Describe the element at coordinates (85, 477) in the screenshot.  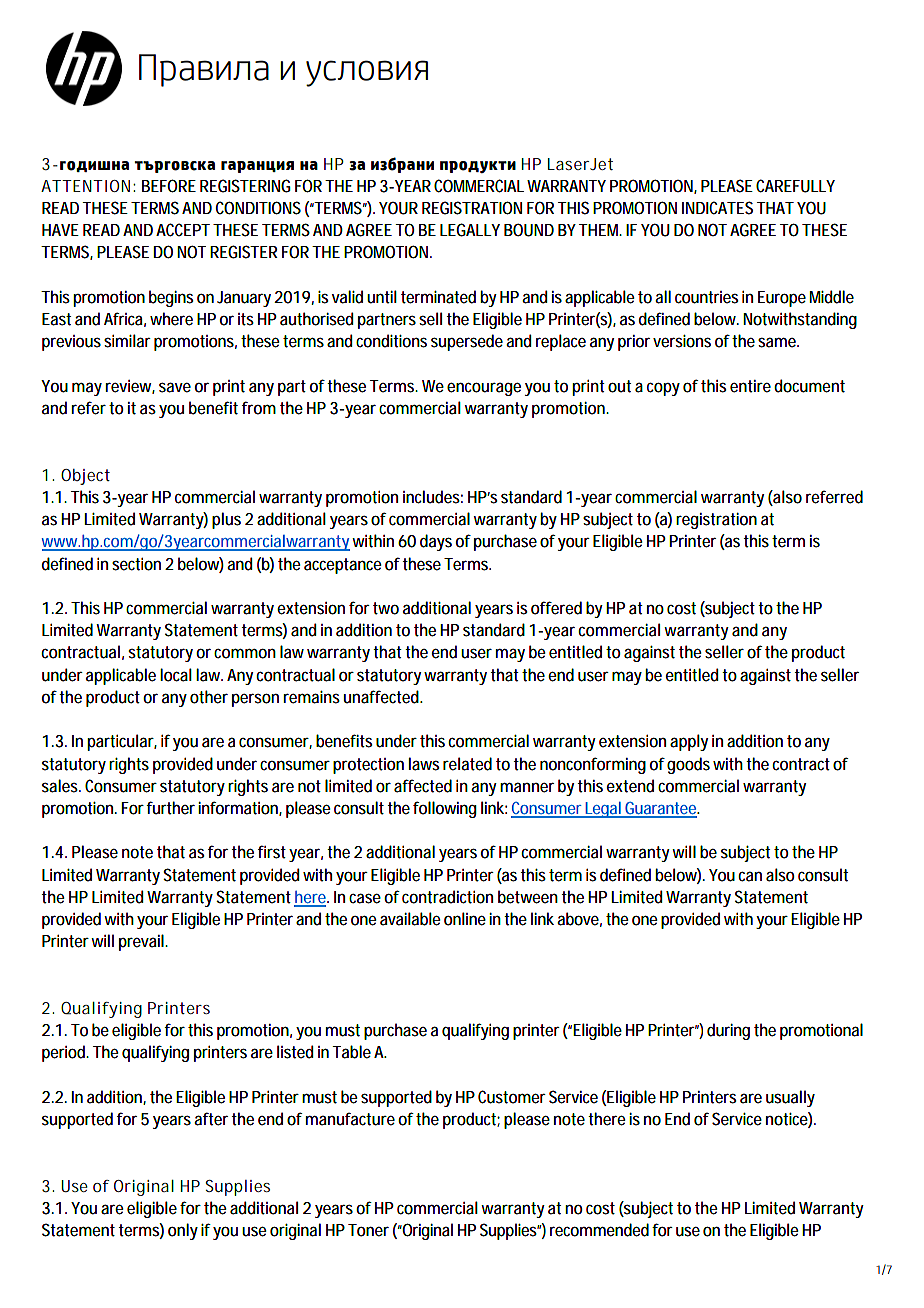
I see `Object` at that location.
